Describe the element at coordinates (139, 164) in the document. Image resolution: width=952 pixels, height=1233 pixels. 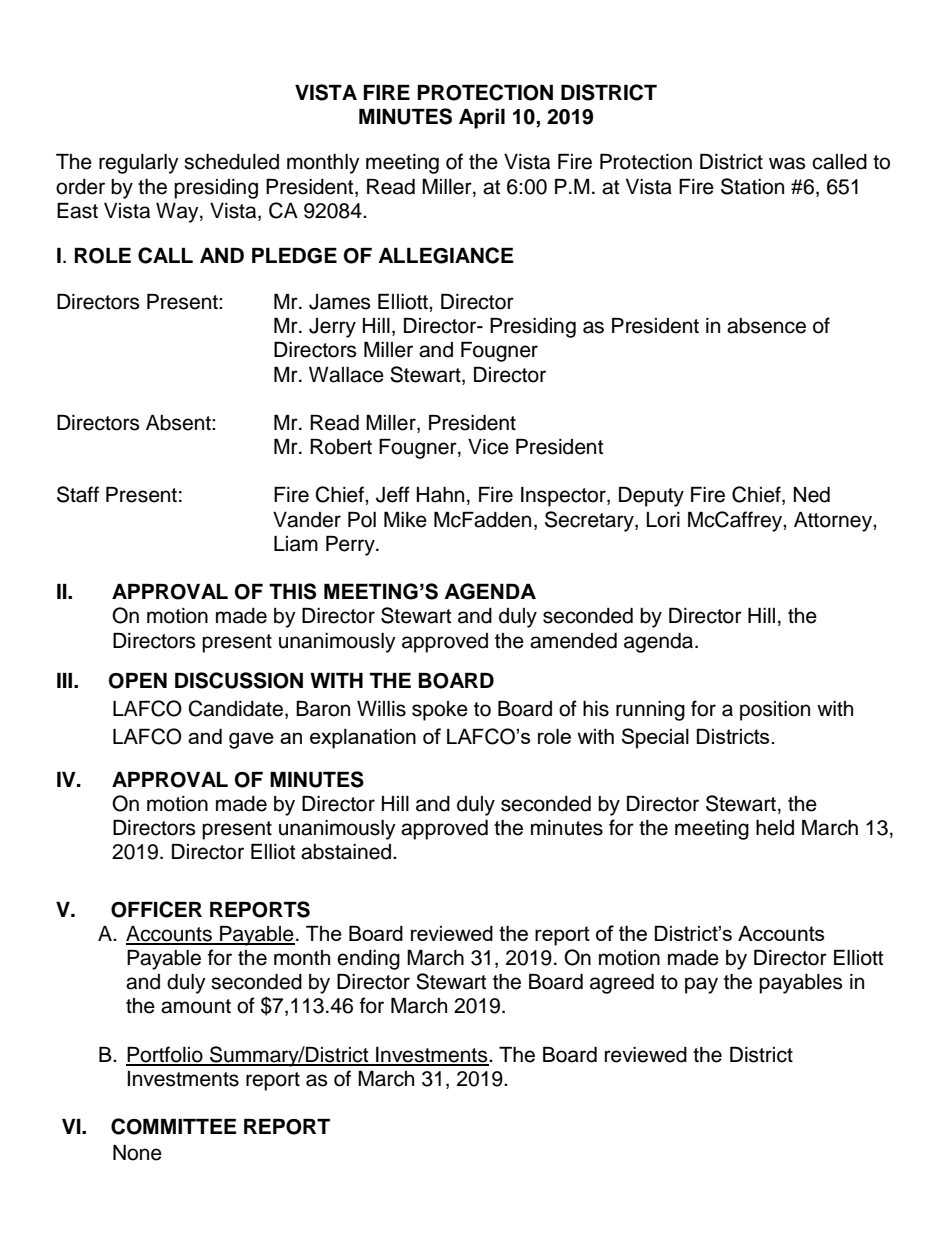
I see `regularly` at that location.
